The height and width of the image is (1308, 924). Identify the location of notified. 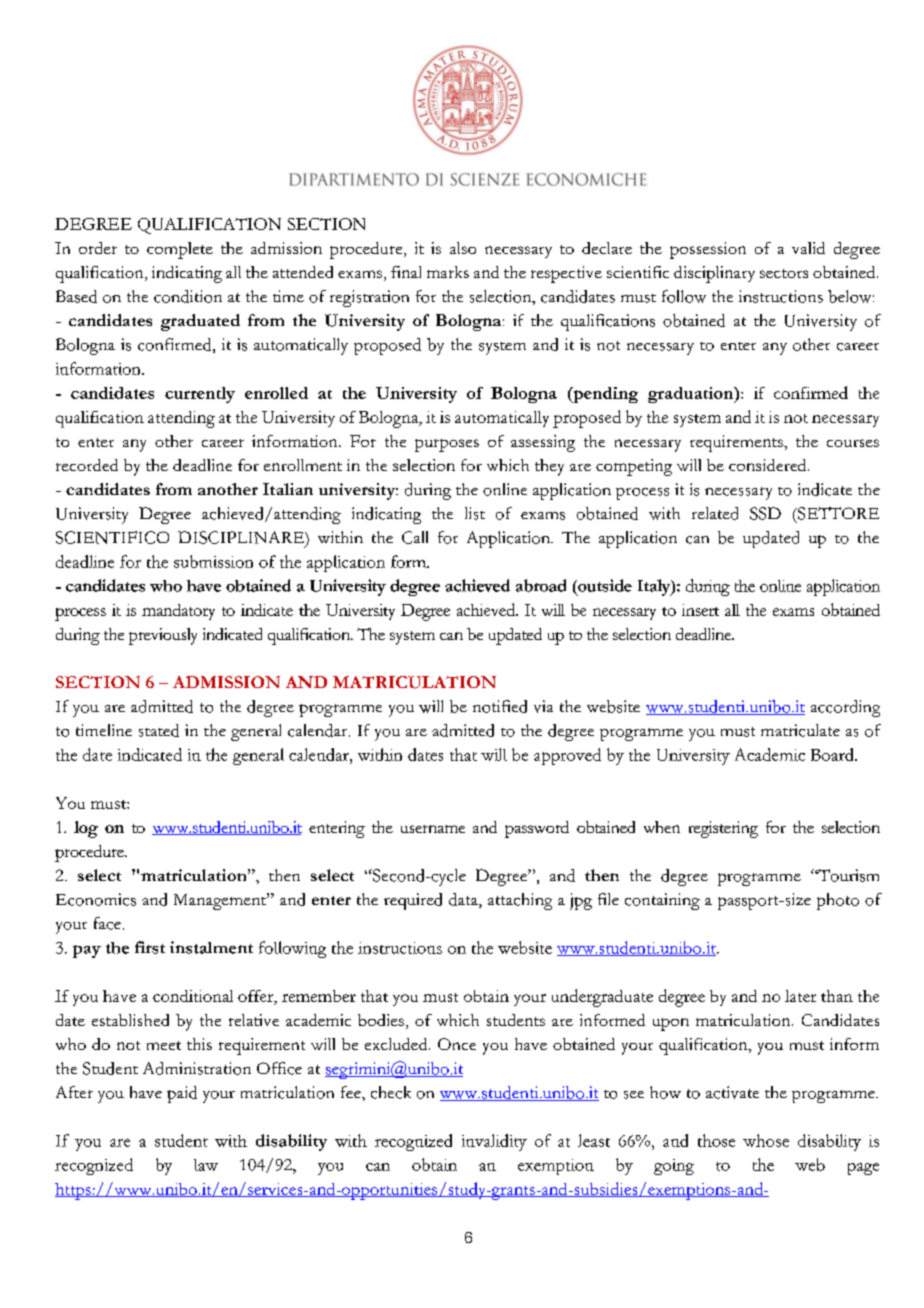
(500, 706).
